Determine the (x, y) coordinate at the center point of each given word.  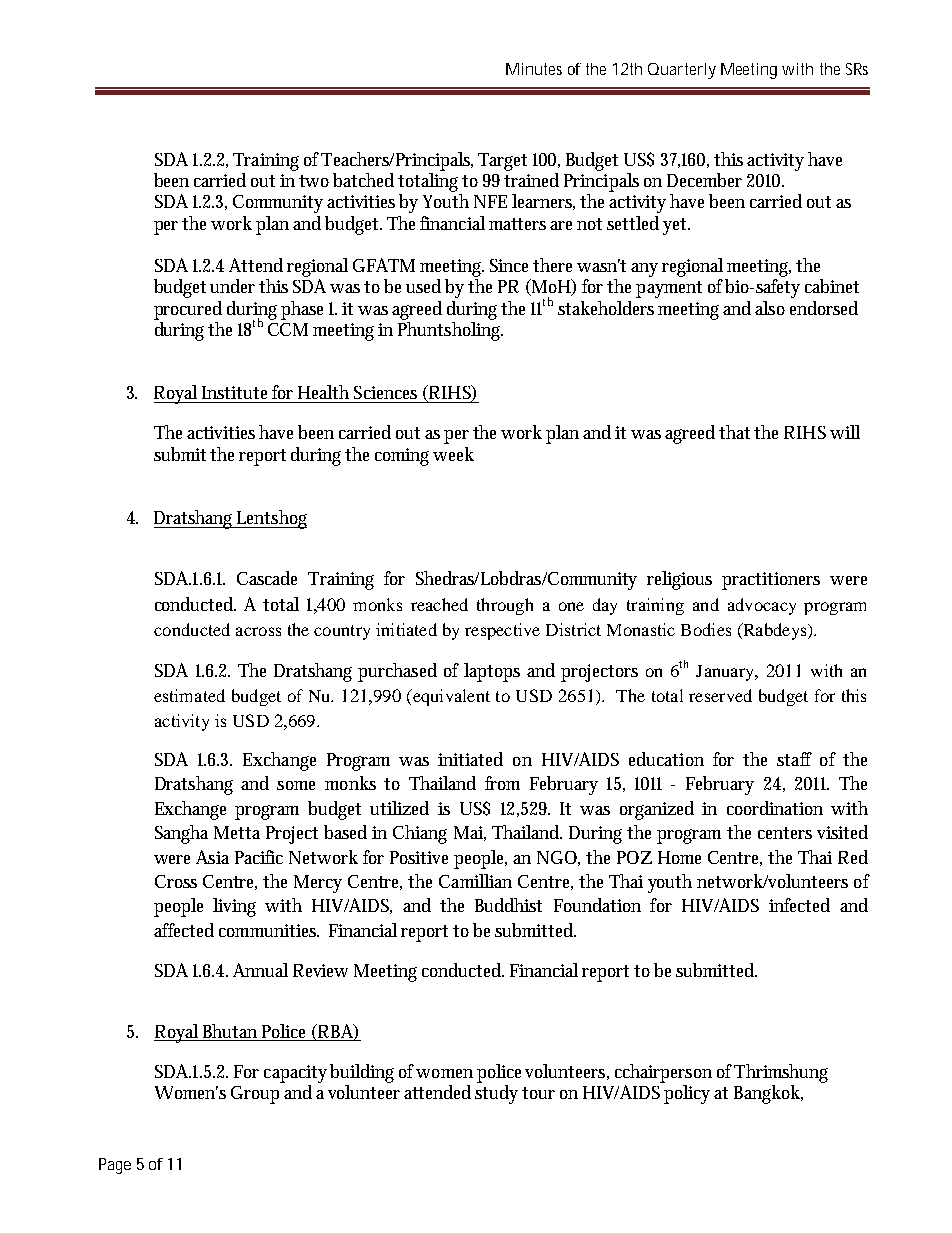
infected (799, 905)
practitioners (771, 581)
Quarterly (682, 71)
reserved (720, 695)
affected (184, 930)
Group (255, 1095)
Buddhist (508, 905)
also (770, 308)
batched (363, 180)
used (423, 286)
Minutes (534, 69)
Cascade (267, 578)
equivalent (450, 697)
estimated (189, 695)
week (453, 454)
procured (188, 310)
